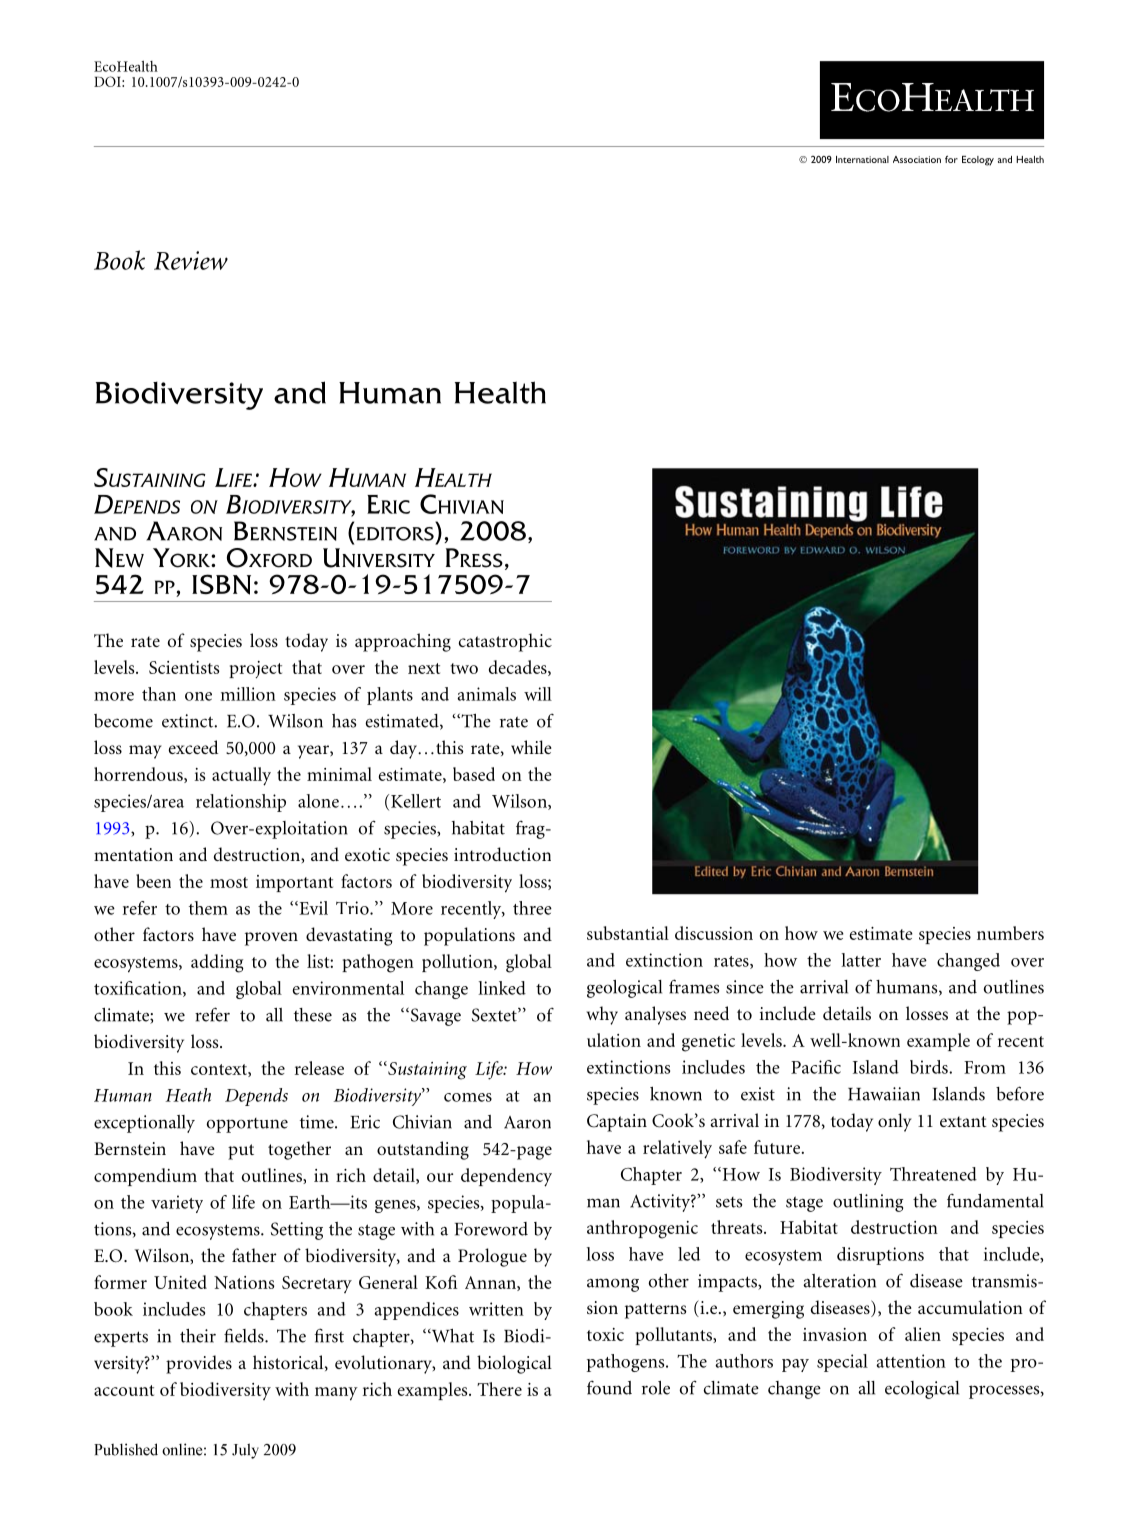 The image size is (1138, 1518). Describe the element at coordinates (978, 161) in the document. I see `Ecology` at that location.
